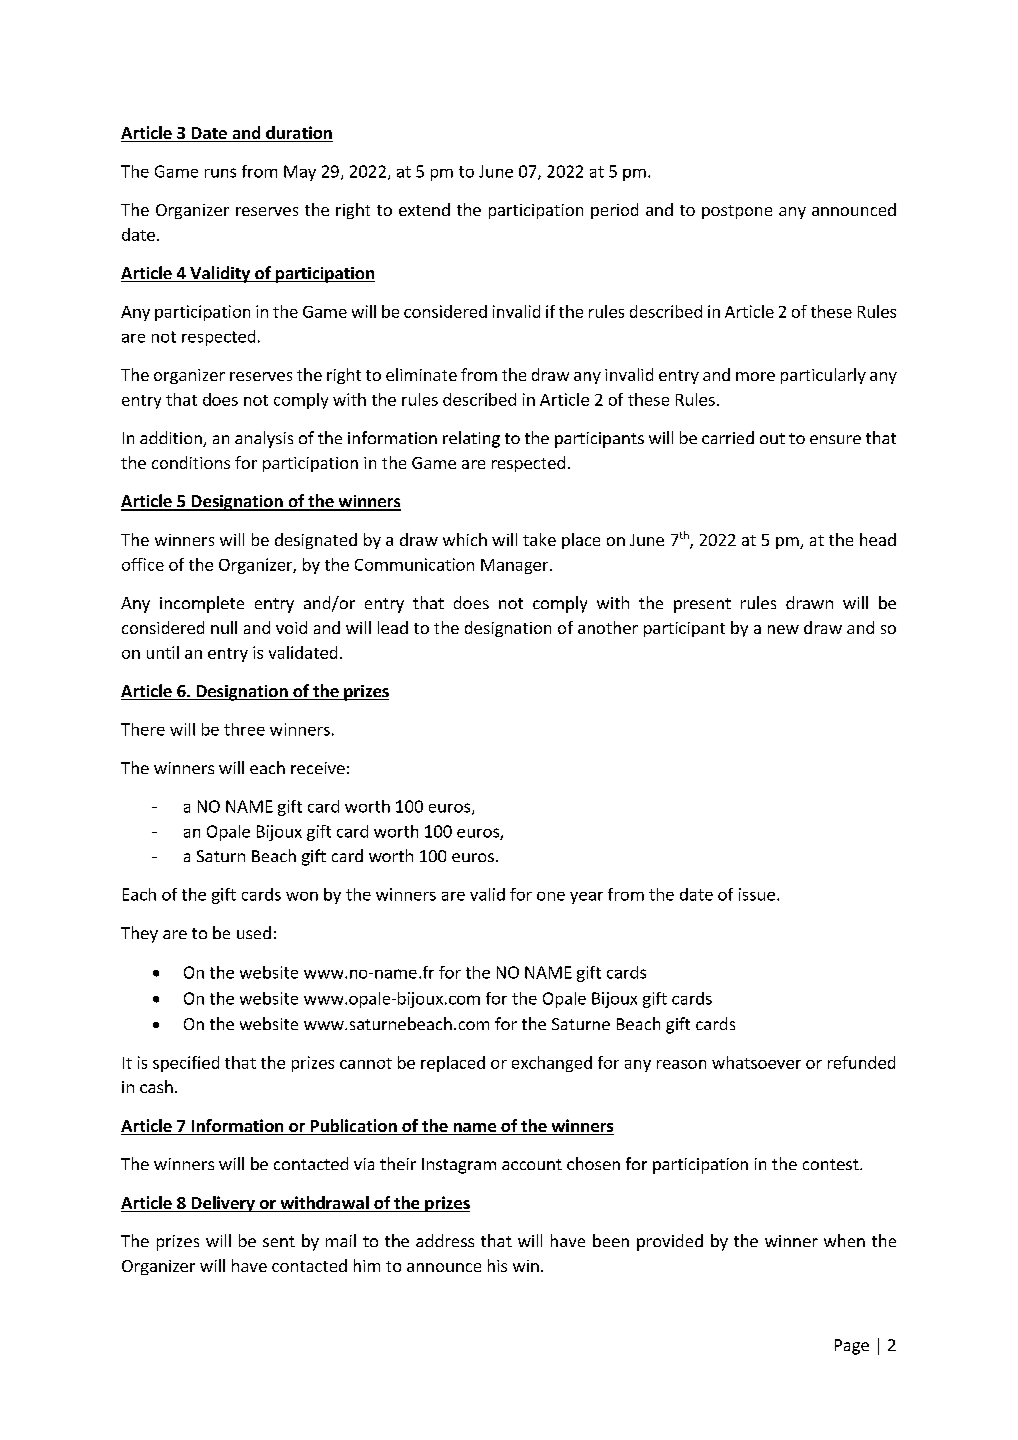 This image has width=1018, height=1440. What do you see at coordinates (516, 566) in the image?
I see `Manager` at bounding box center [516, 566].
